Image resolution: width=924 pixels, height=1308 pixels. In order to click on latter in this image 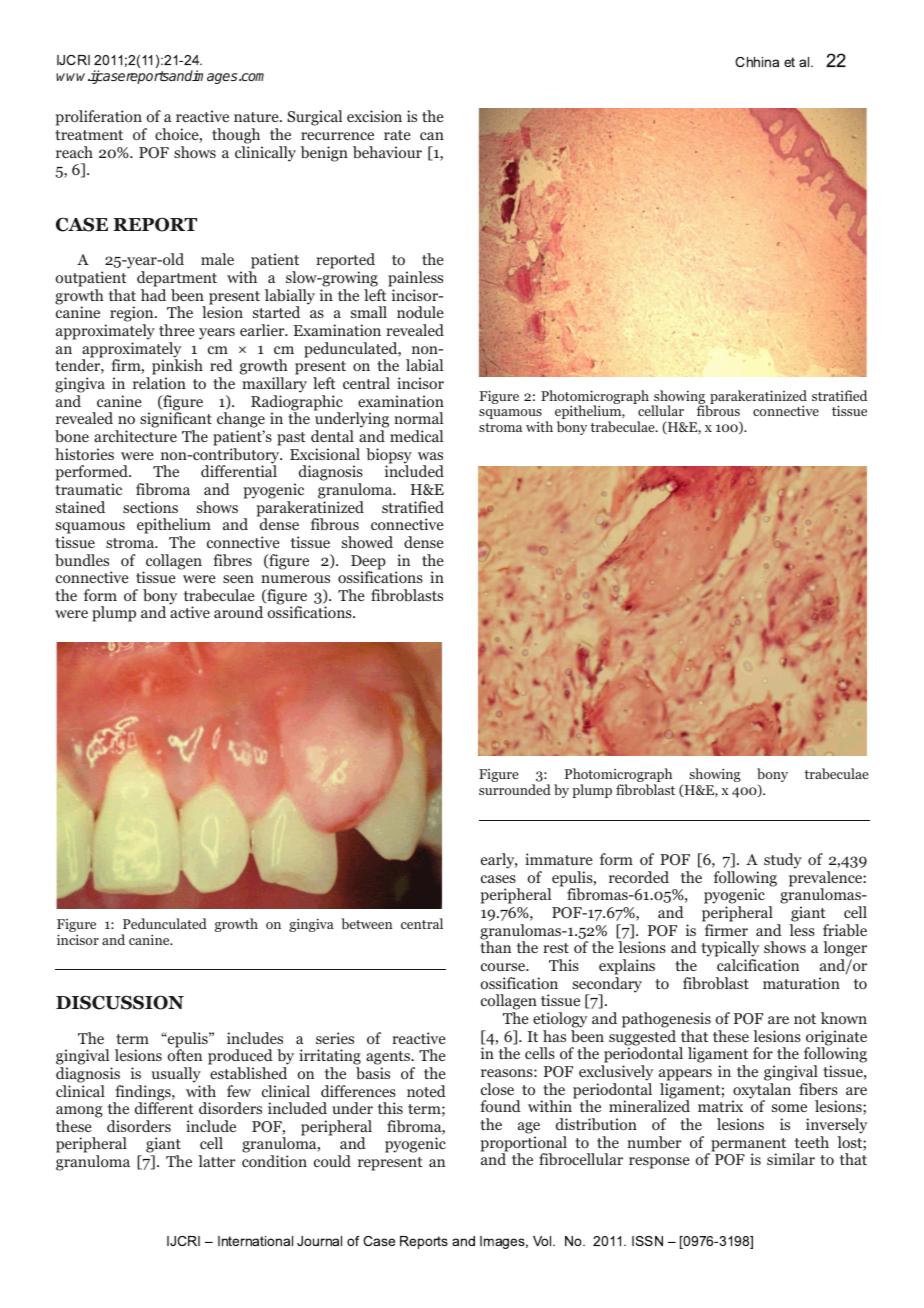, I will do `click(217, 1161)`.
